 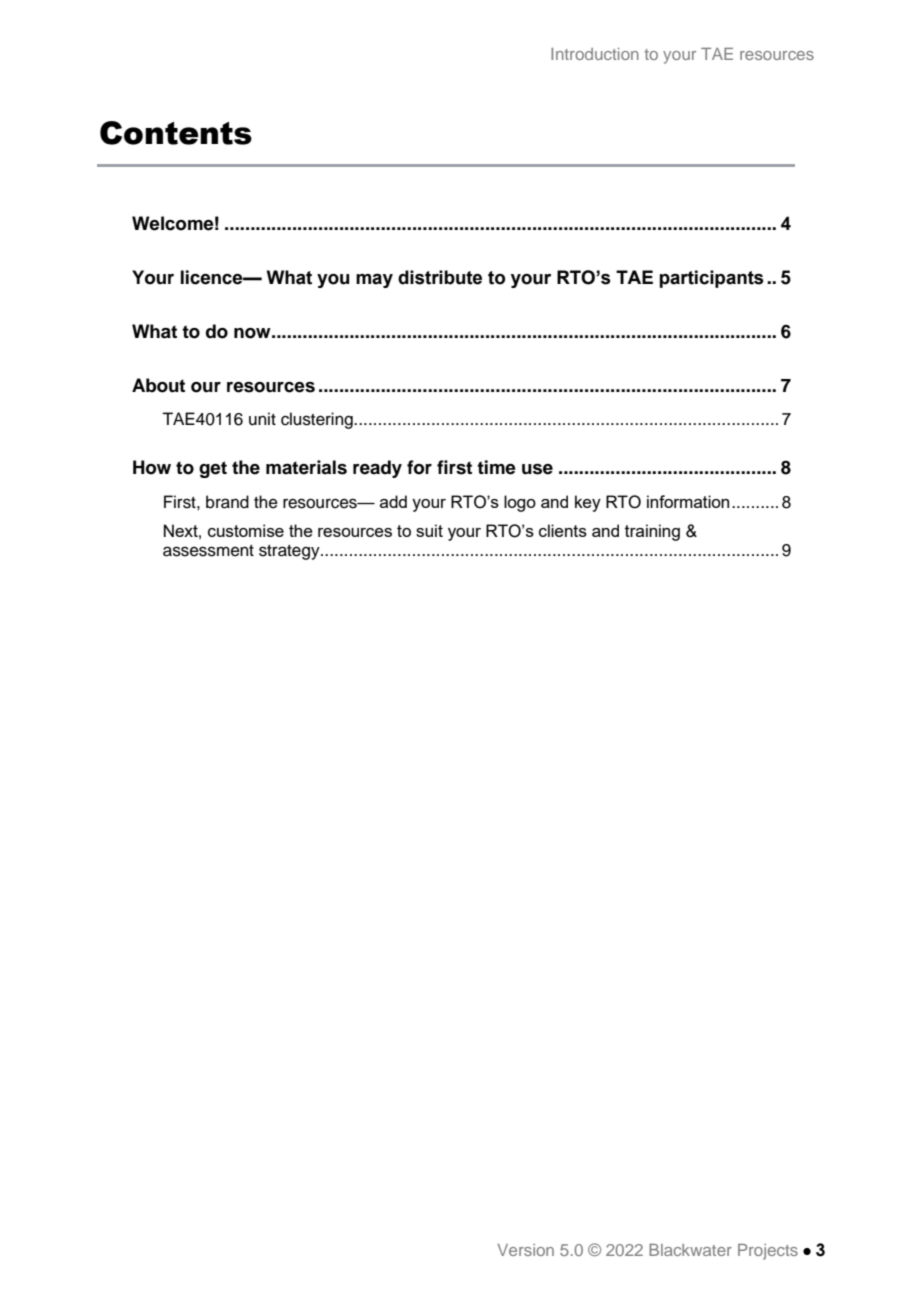 I want to click on clients, so click(x=563, y=530).
